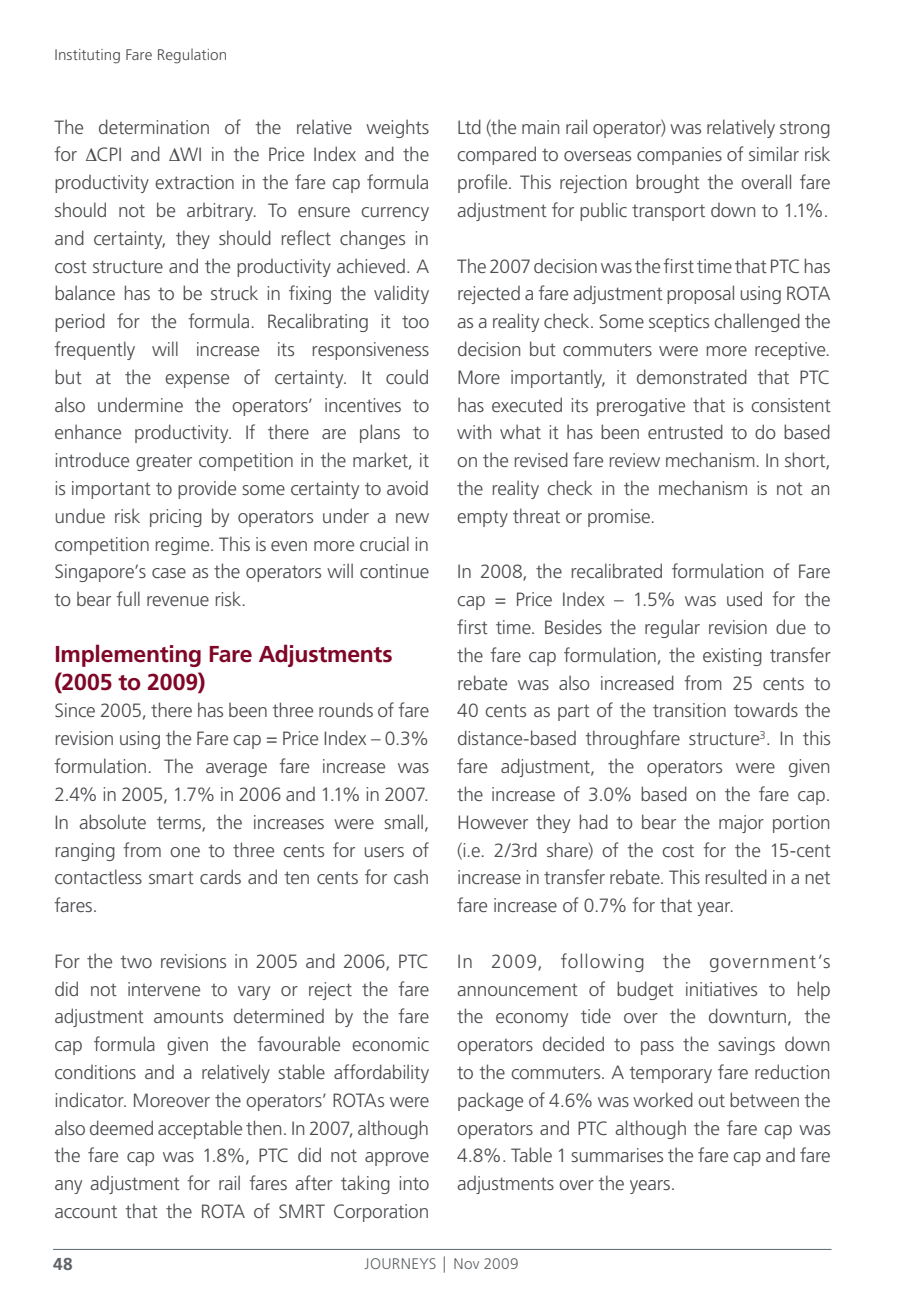 This screenshot has height=1304, width=924. Describe the element at coordinates (128, 655) in the screenshot. I see `Implementing` at that location.
